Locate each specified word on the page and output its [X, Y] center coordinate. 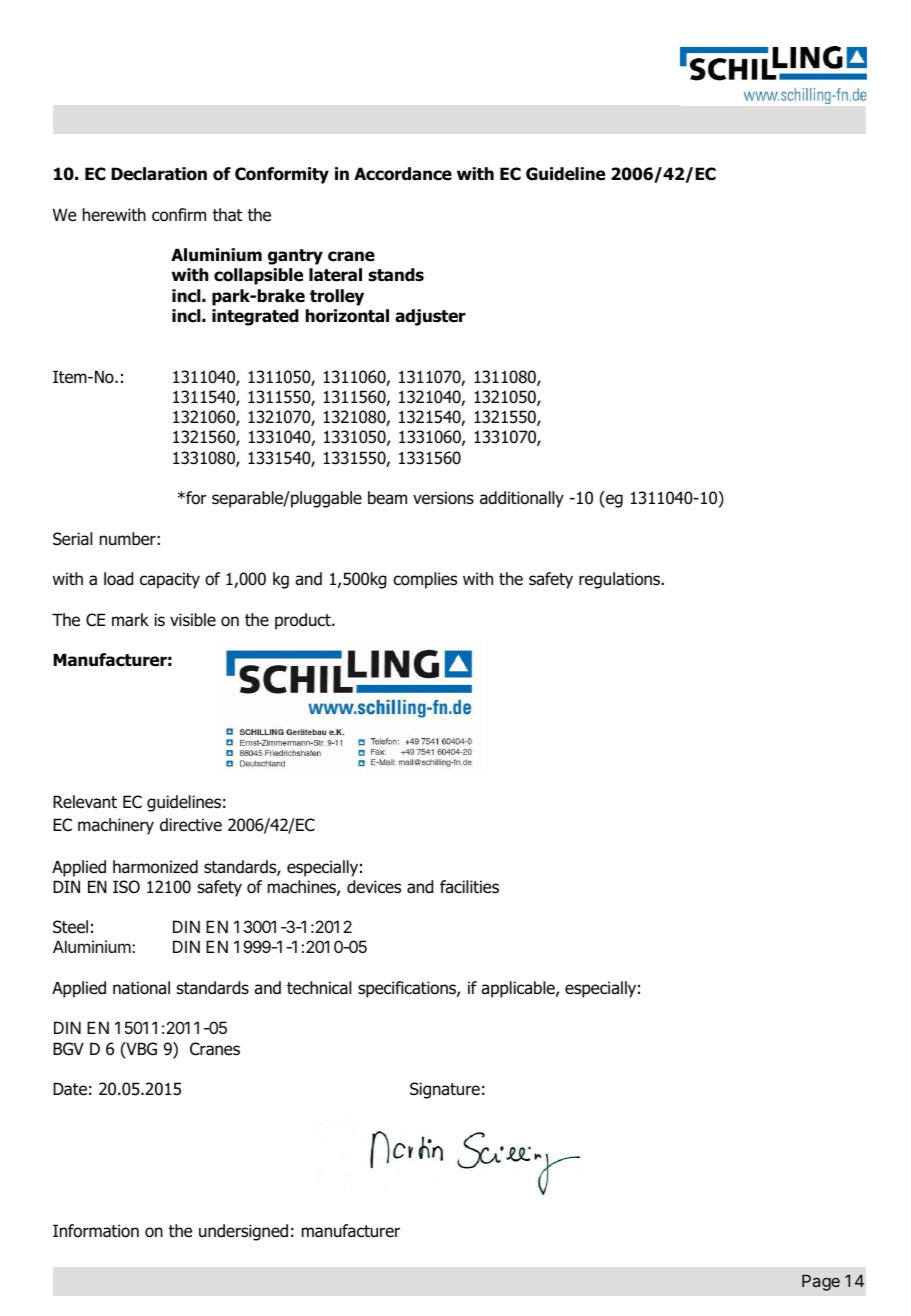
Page [821, 1282]
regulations [621, 580]
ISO [126, 887]
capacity [170, 580]
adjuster [430, 317]
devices [374, 887]
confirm [179, 215]
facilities [469, 887]
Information [96, 1231]
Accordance [403, 174]
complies [425, 580]
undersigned [243, 1232]
